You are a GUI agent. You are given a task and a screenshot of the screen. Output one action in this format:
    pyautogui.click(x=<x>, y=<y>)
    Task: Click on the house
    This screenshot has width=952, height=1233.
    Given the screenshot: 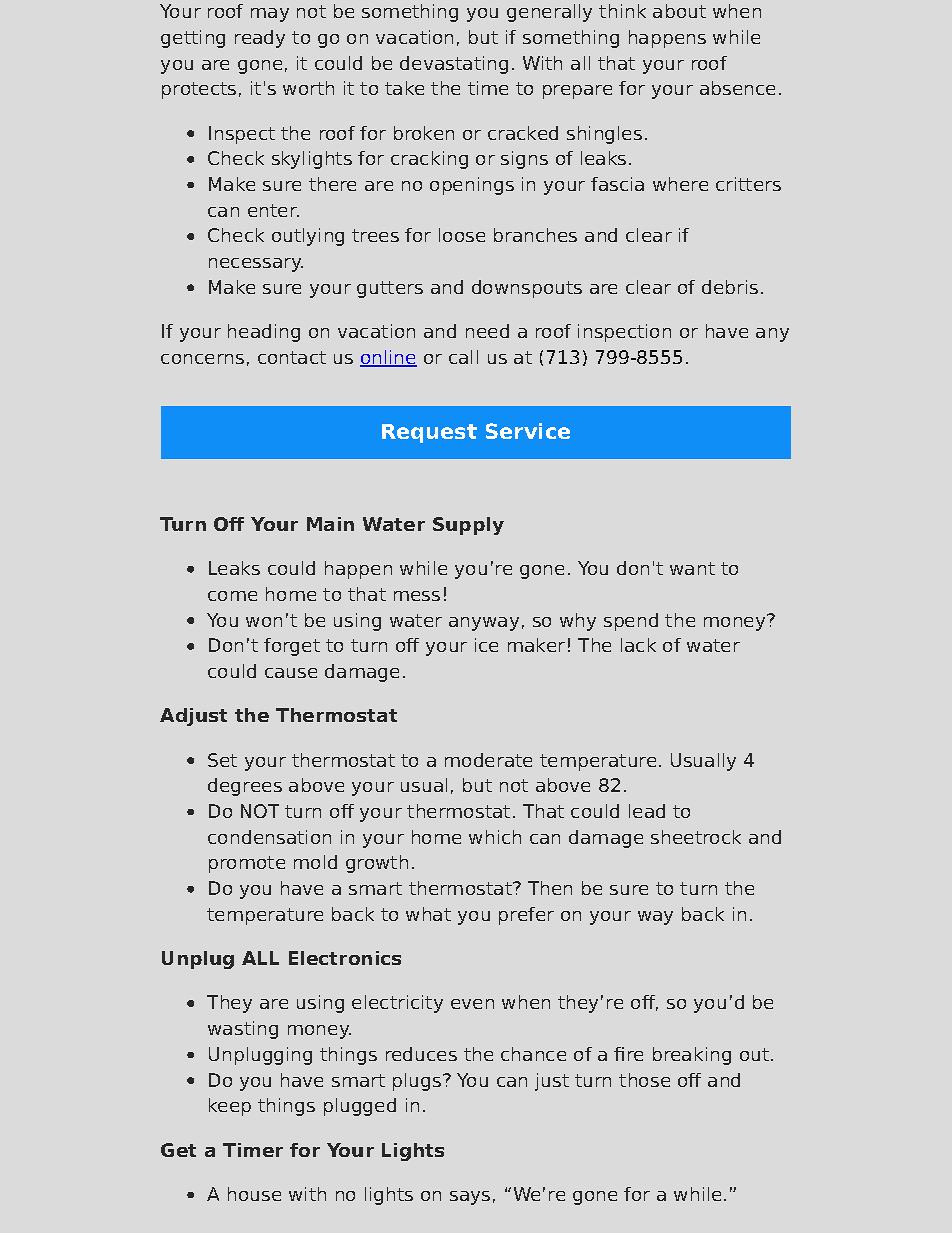 What is the action you would take?
    pyautogui.click(x=254, y=1194)
